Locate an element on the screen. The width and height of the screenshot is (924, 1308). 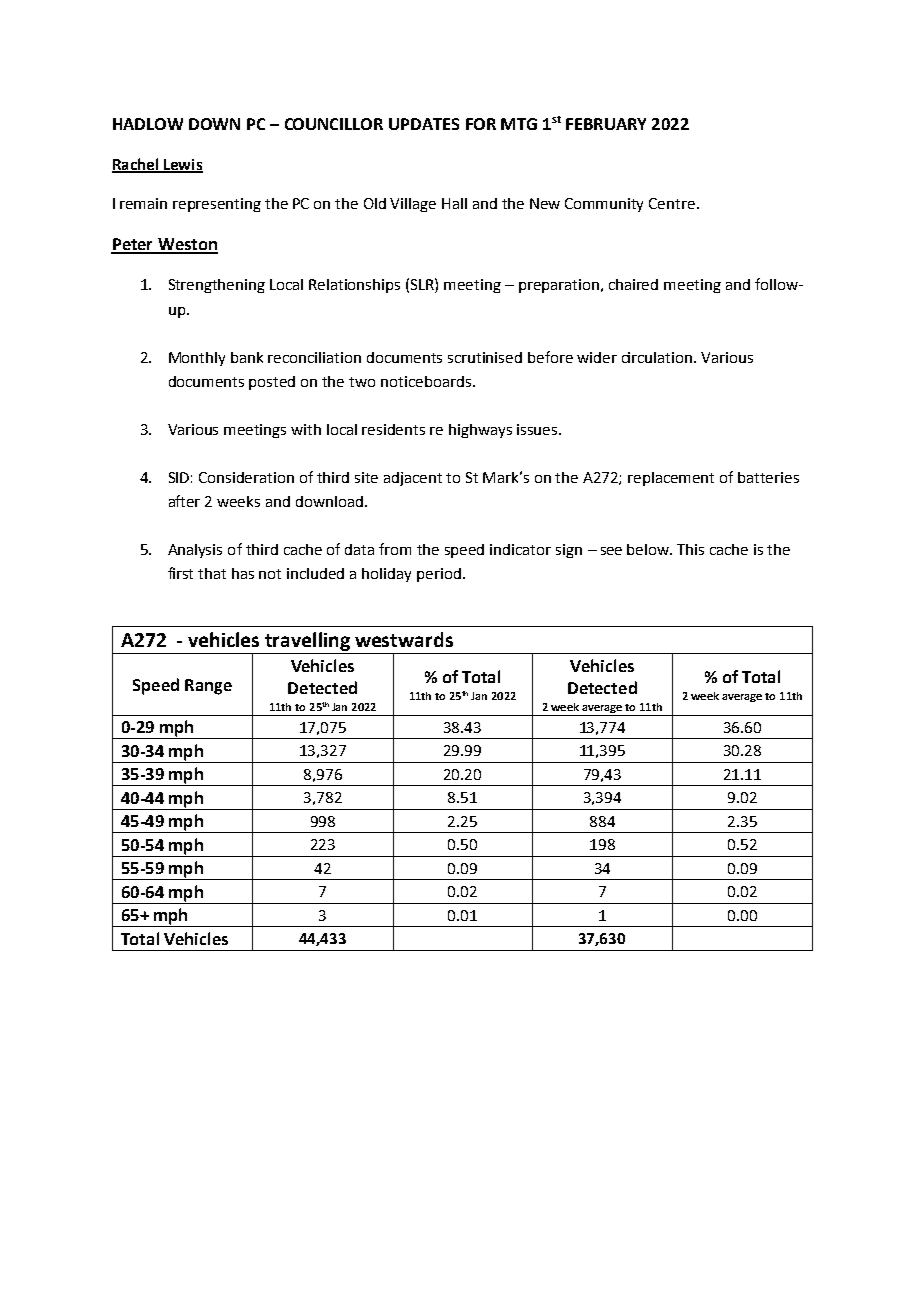
westwards is located at coordinates (404, 639).
